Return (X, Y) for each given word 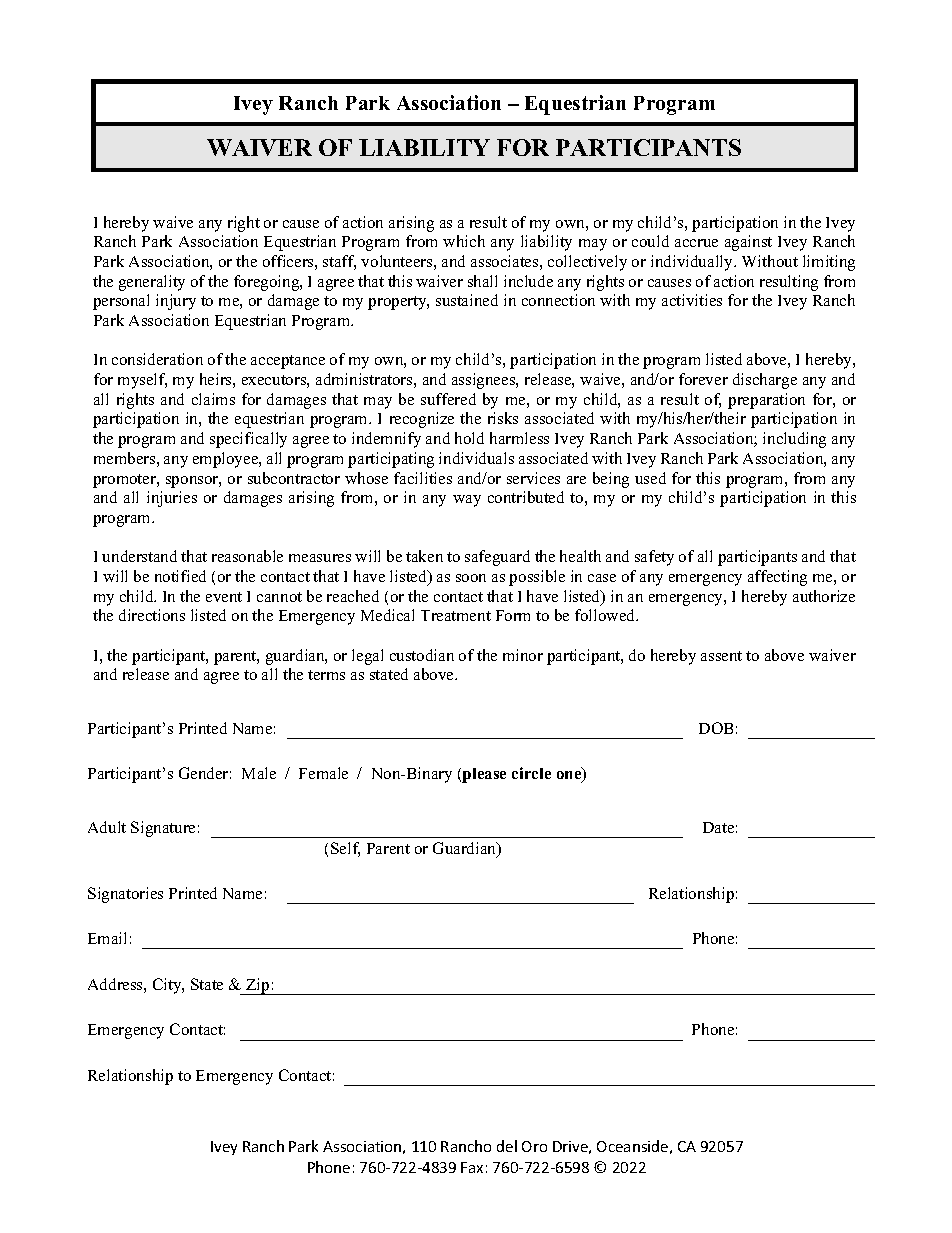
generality (152, 283)
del (507, 1146)
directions (152, 615)
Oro (534, 1146)
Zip (258, 986)
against (748, 243)
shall (482, 281)
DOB (716, 728)
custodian (422, 655)
